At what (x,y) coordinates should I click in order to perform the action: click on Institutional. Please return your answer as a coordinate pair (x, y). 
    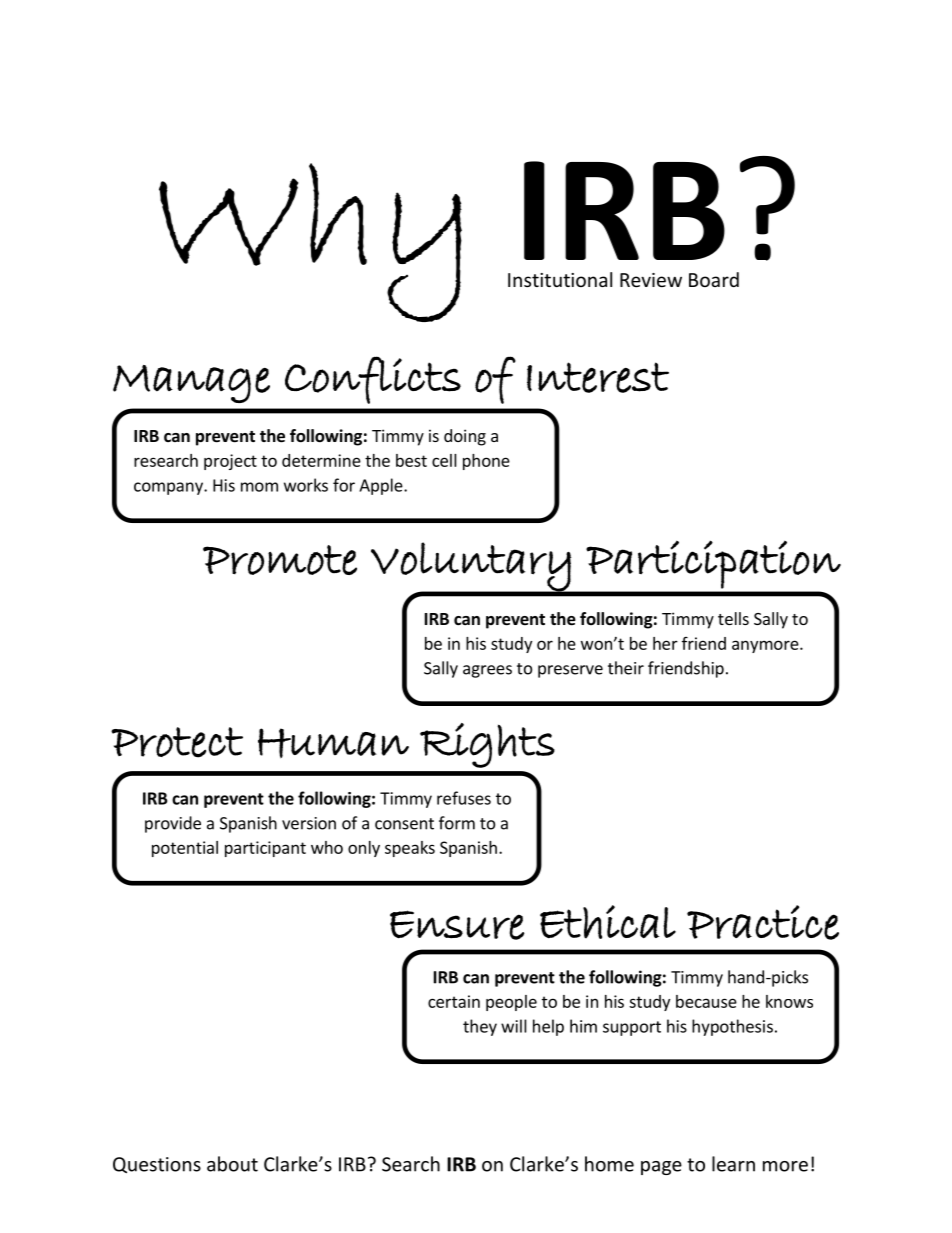
    Looking at the image, I should click on (560, 279).
